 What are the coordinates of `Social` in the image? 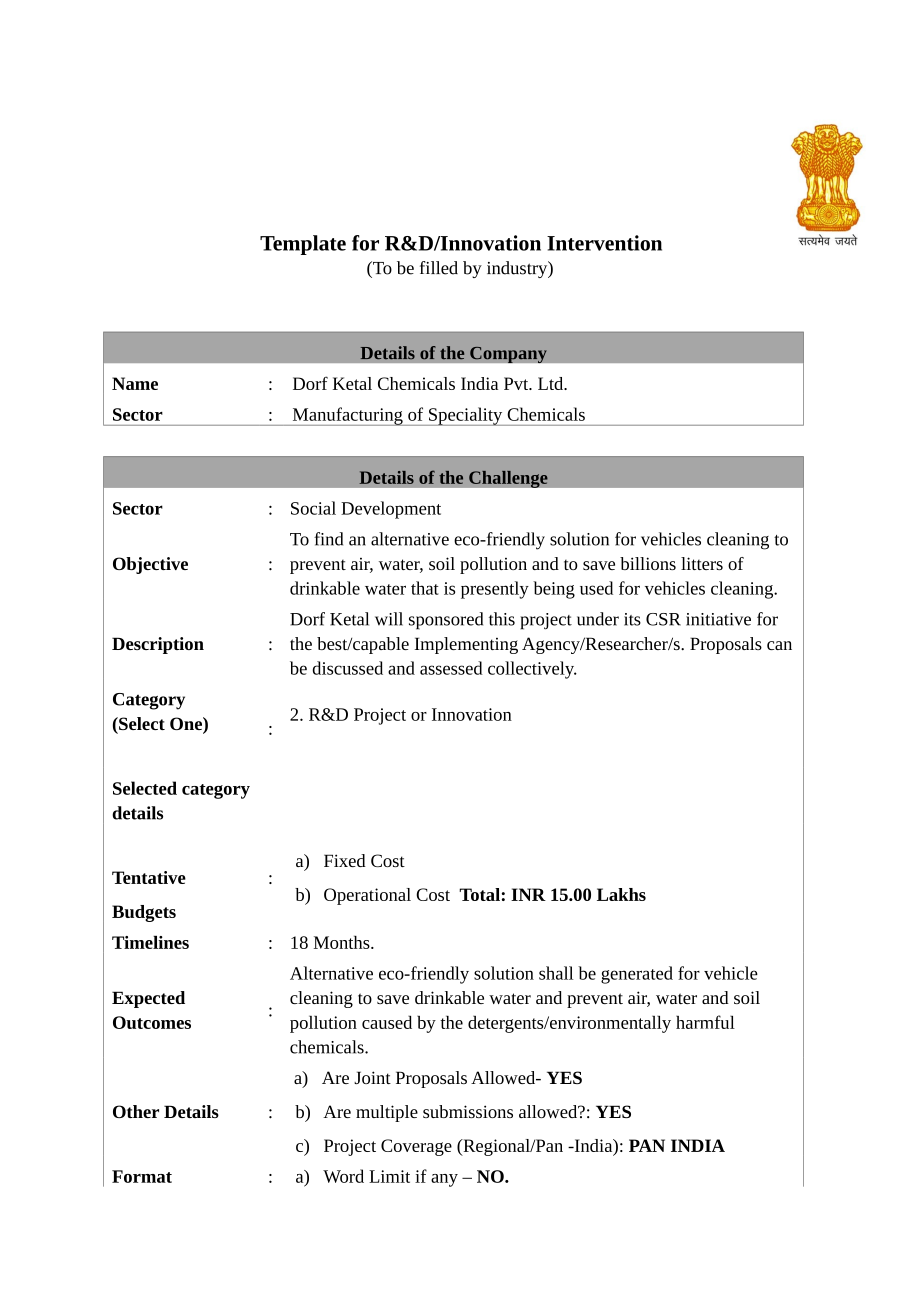 It's located at (313, 508).
